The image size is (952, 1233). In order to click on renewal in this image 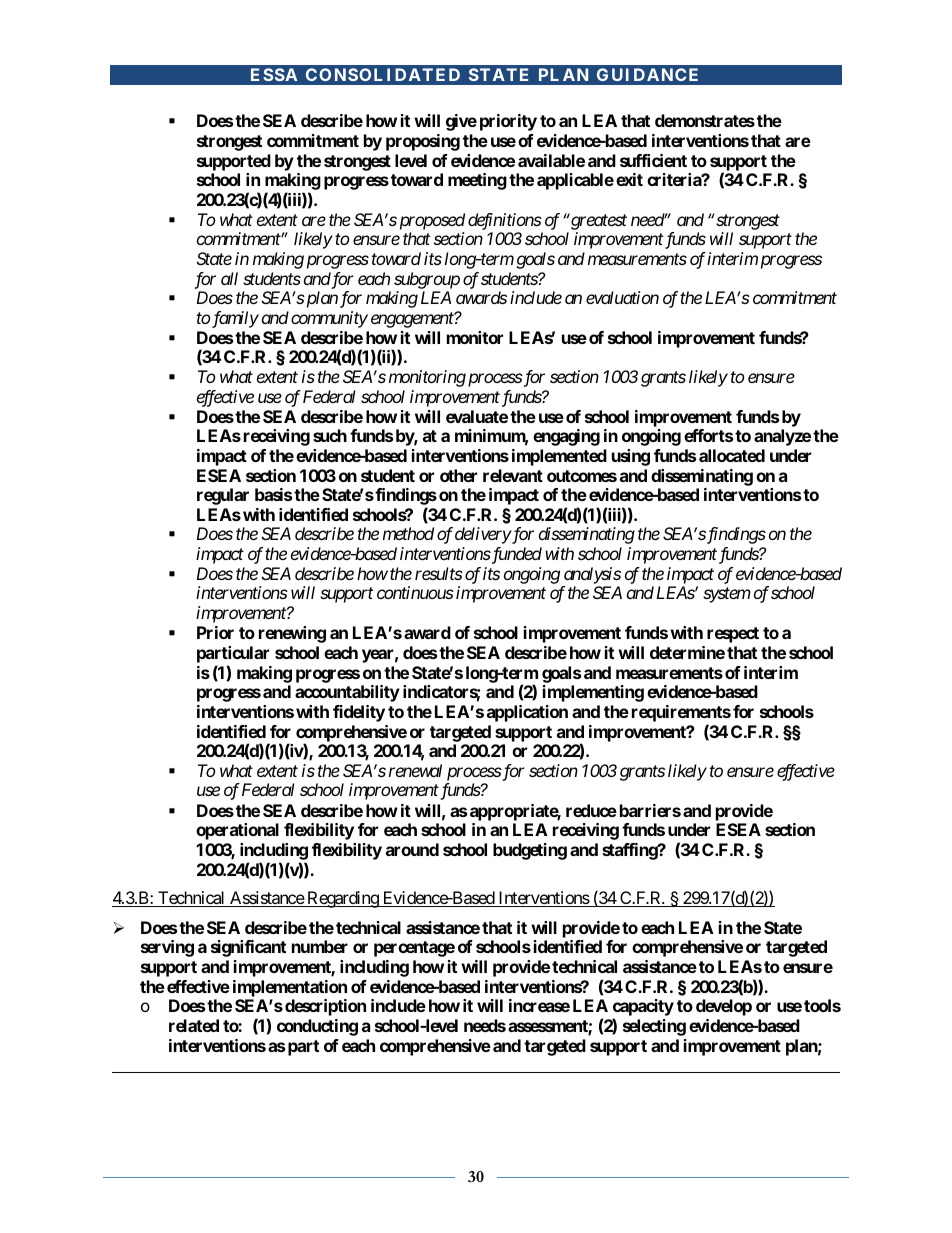, I will do `click(415, 770)`.
